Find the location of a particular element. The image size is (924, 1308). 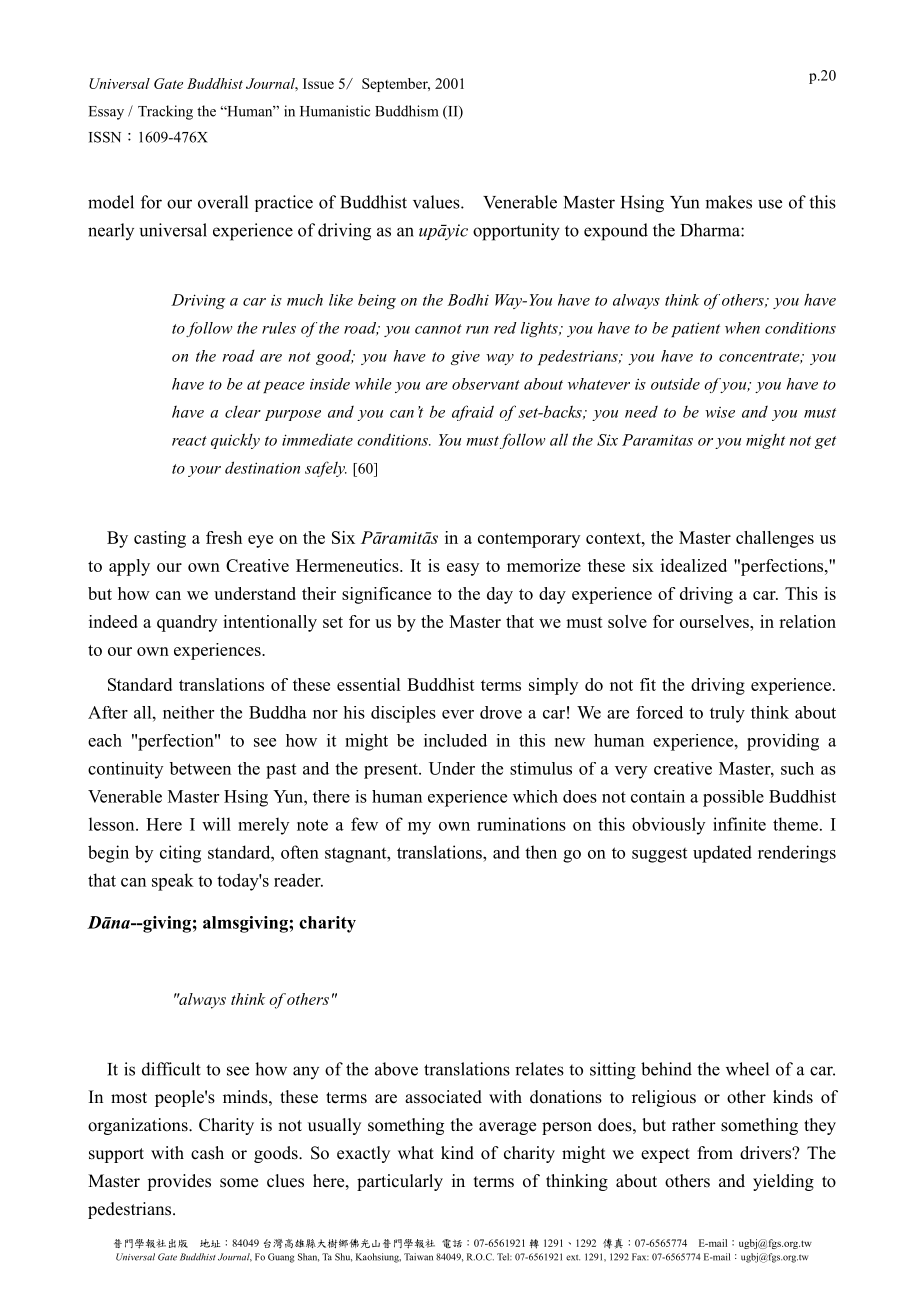

yielding is located at coordinates (783, 1182).
